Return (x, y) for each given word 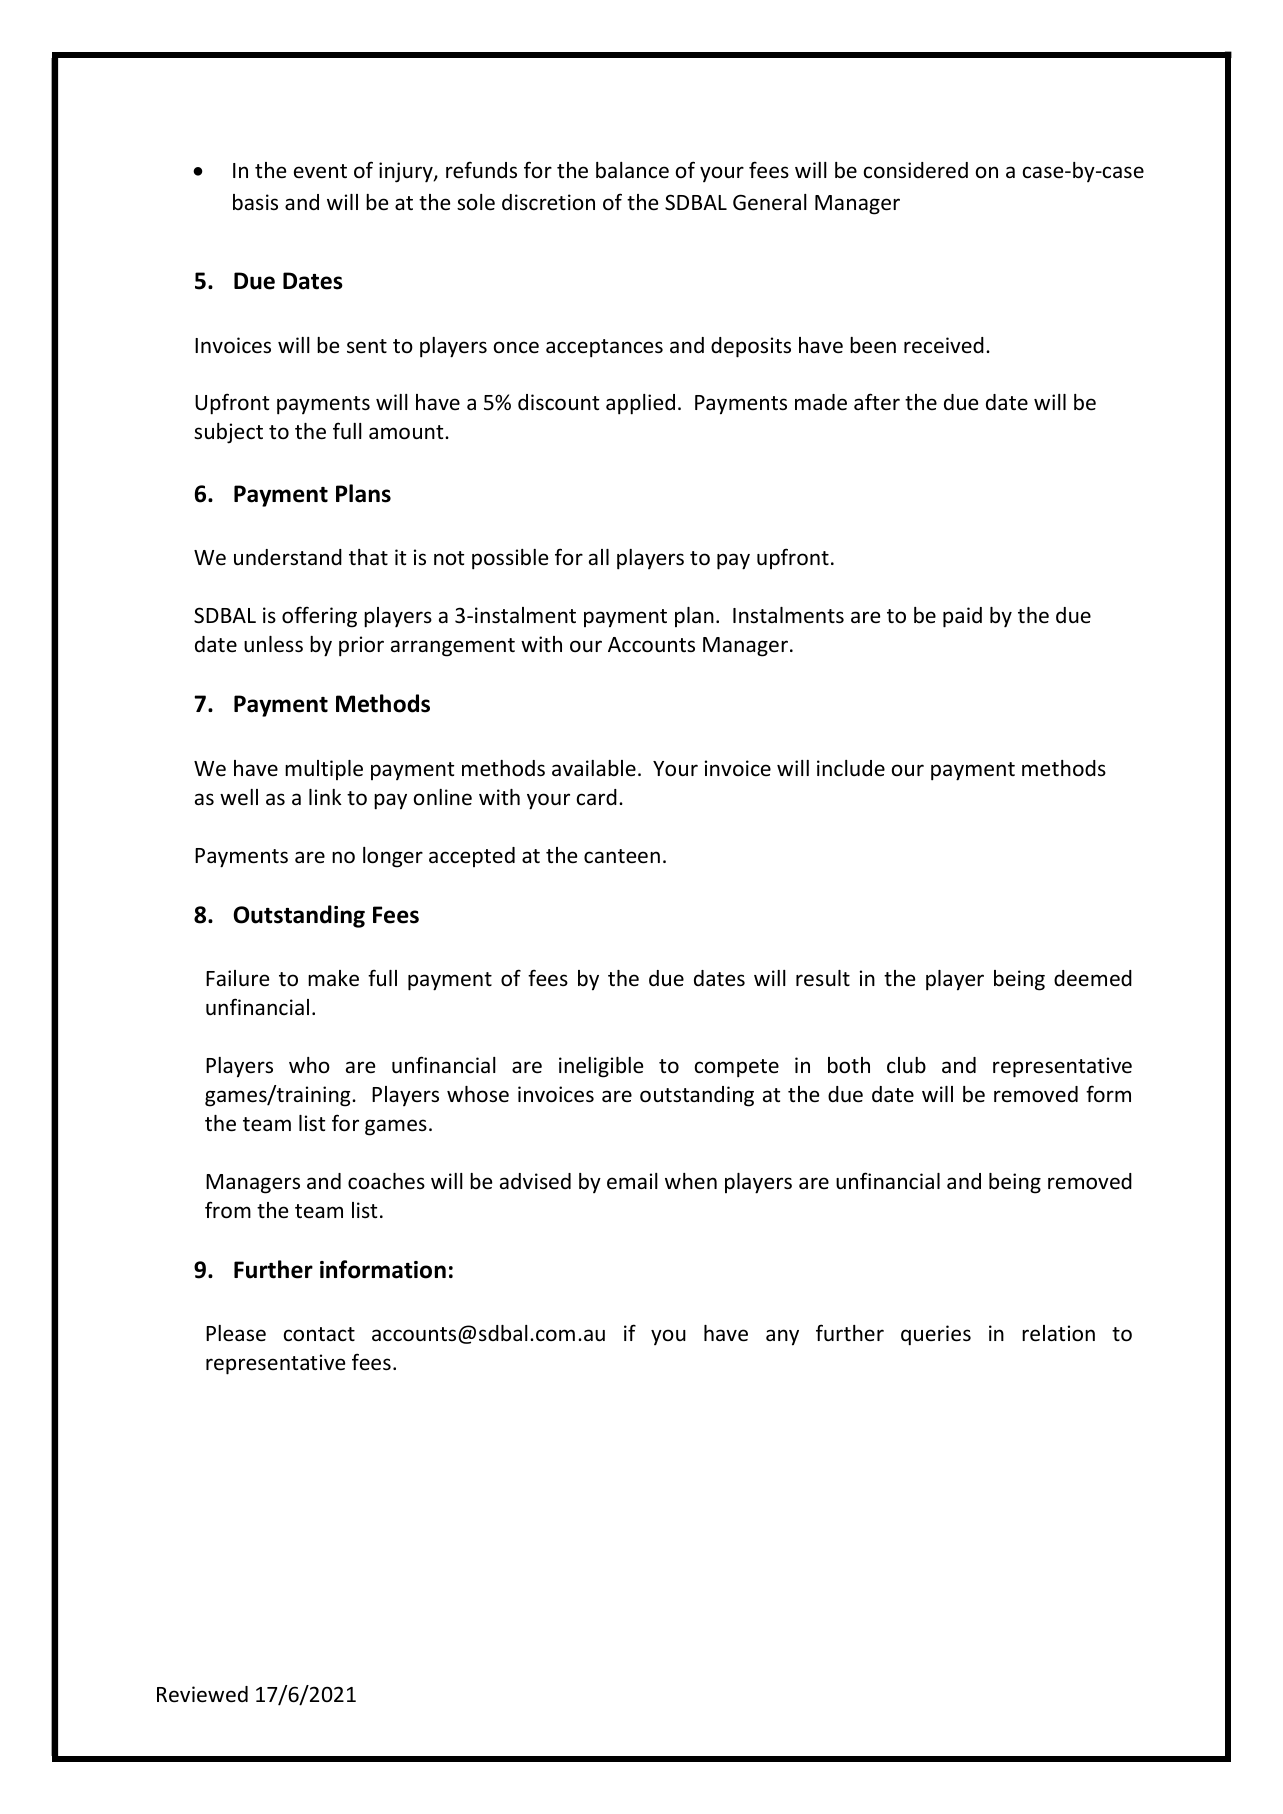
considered (916, 170)
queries (936, 1335)
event (320, 171)
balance (632, 170)
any (782, 1337)
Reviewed (202, 1694)
